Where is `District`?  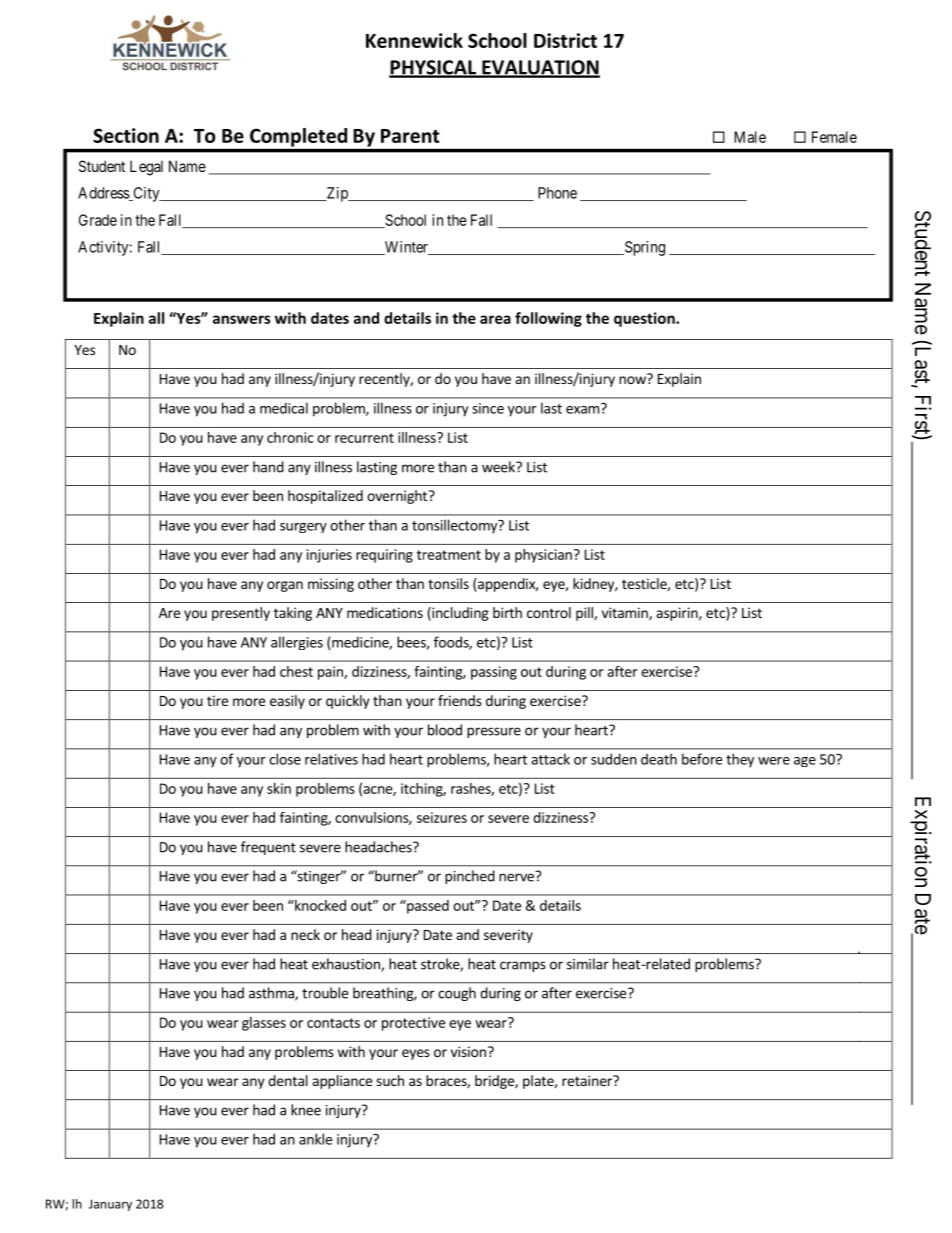
District is located at coordinates (565, 40).
